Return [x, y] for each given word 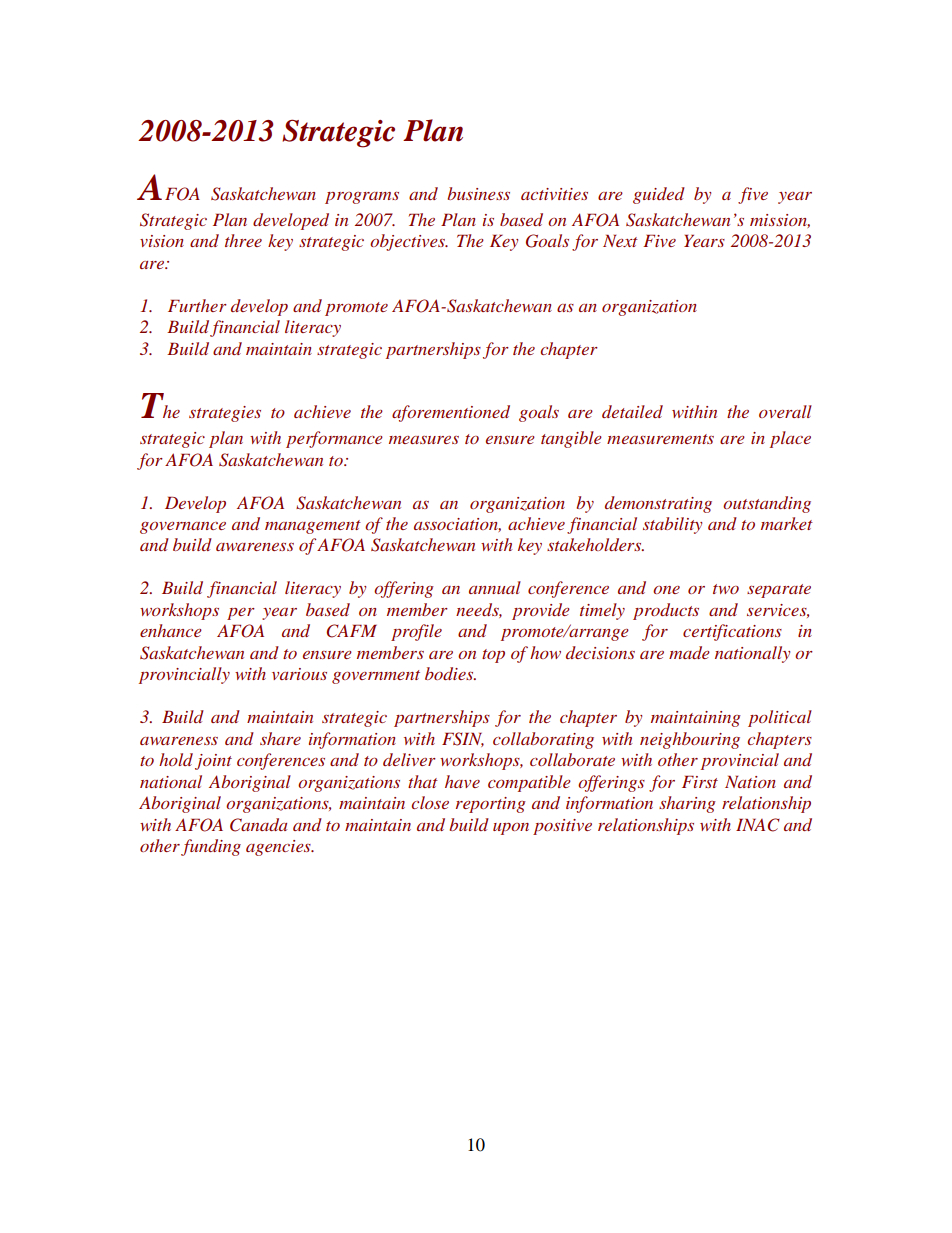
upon [511, 829]
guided [659, 195]
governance [183, 528]
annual [495, 587]
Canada [258, 825]
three [243, 240]
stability [672, 525]
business [479, 193]
